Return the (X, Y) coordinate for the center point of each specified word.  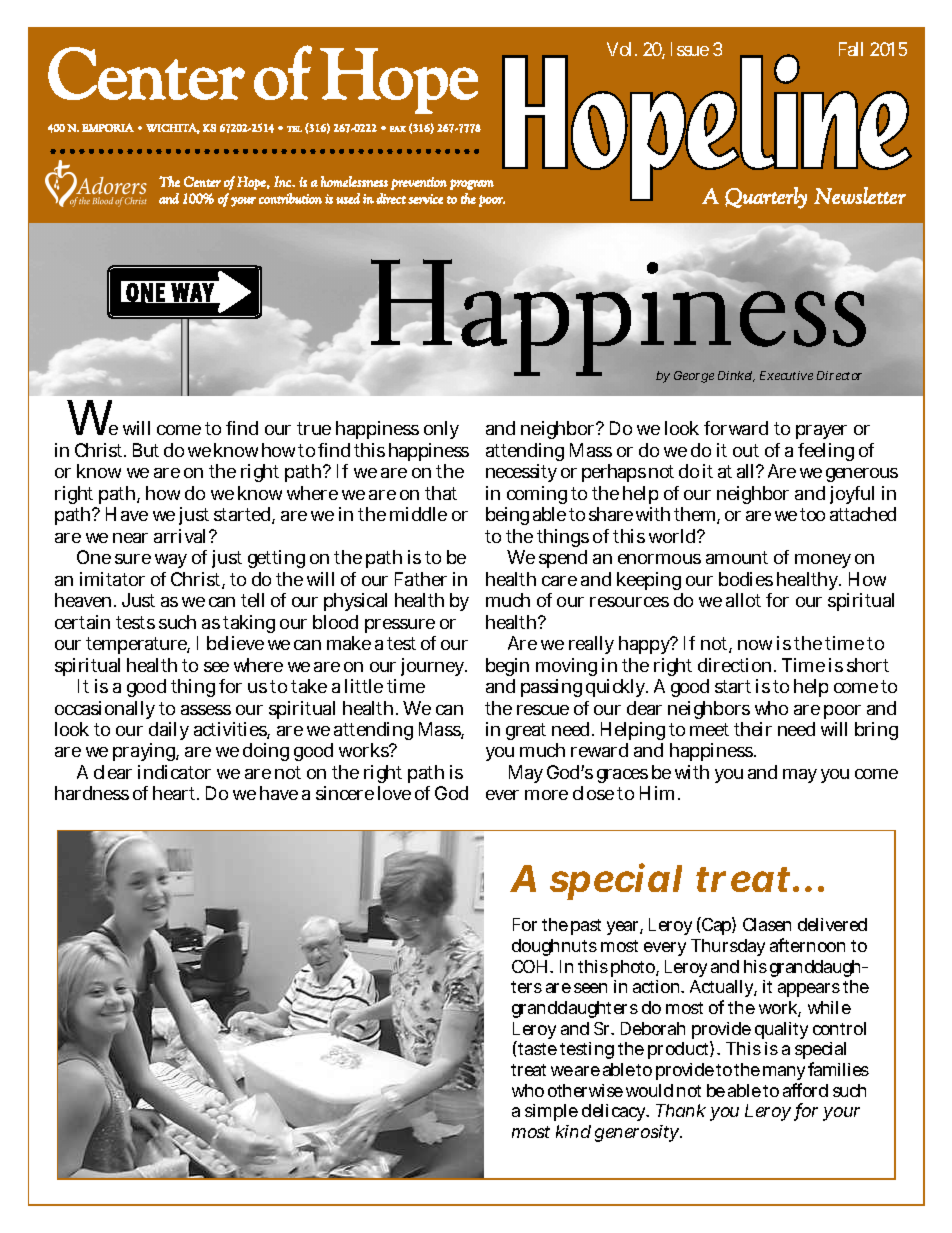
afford (805, 1090)
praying (146, 752)
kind (573, 1131)
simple (551, 1112)
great (526, 731)
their (753, 729)
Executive (786, 375)
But (146, 450)
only (441, 430)
